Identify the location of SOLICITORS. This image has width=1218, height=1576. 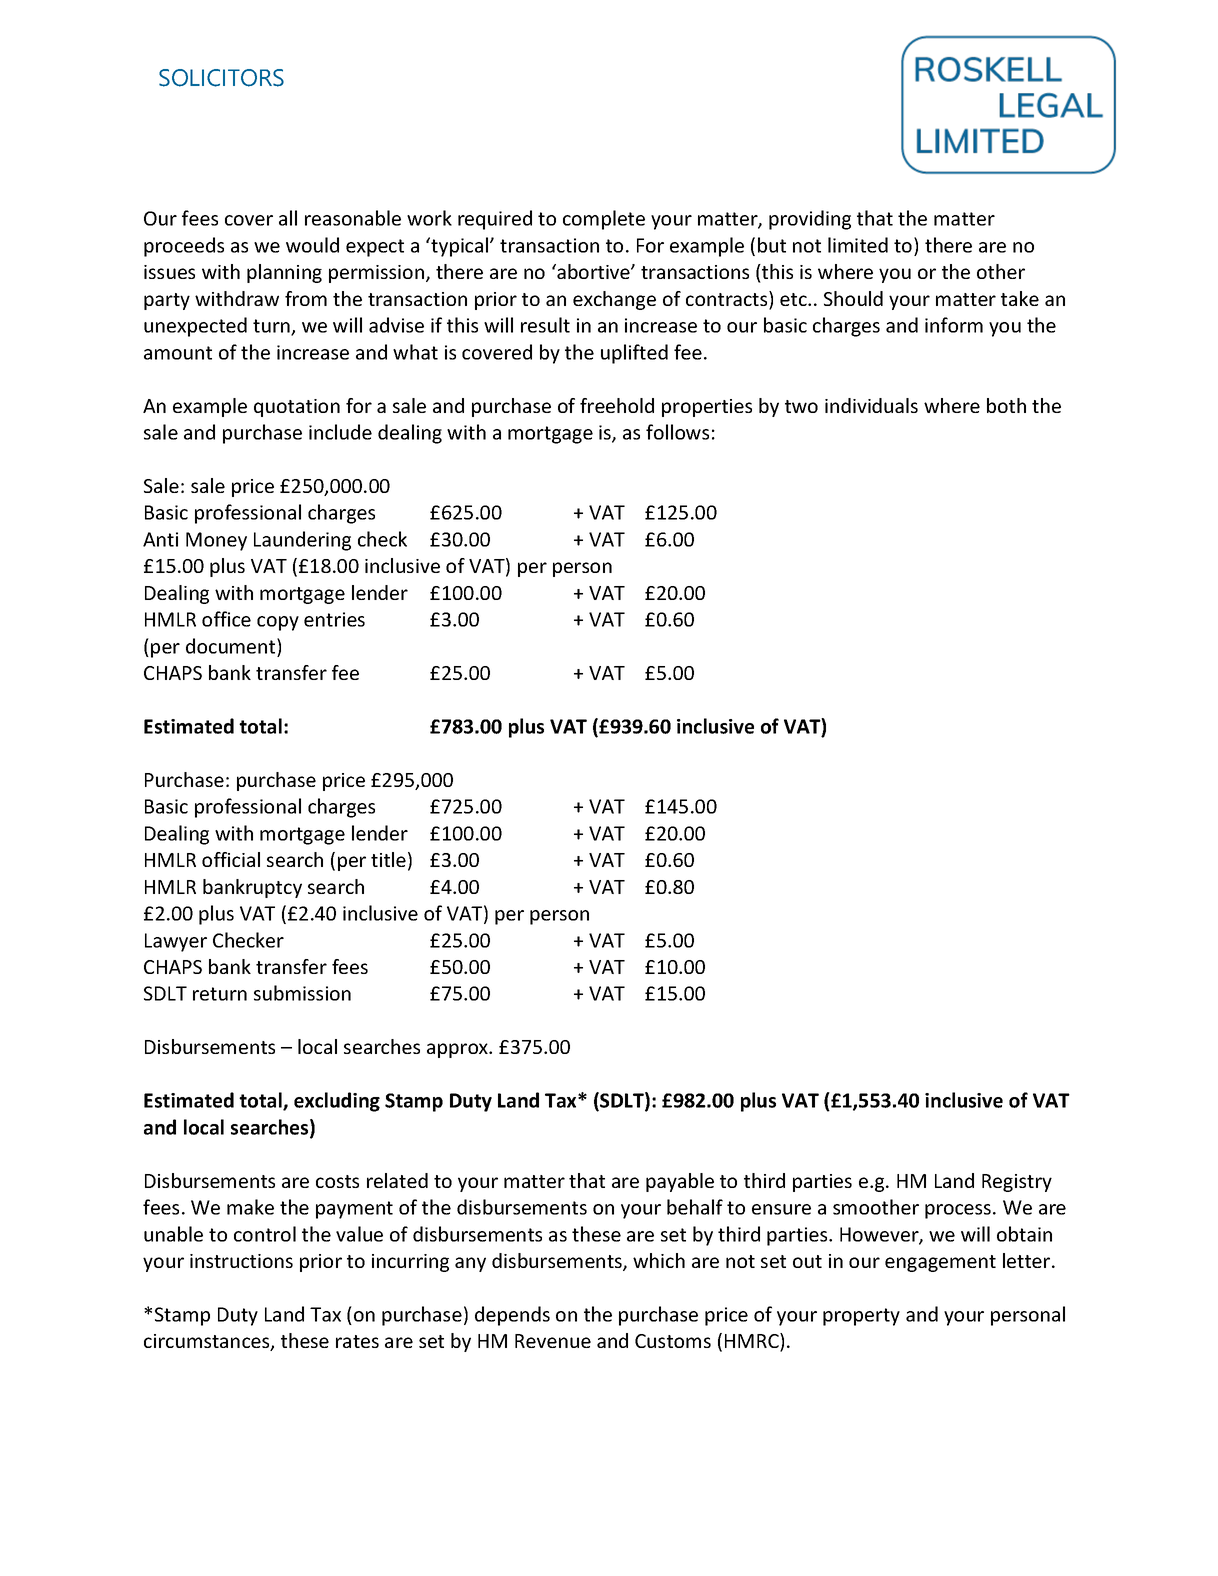
(221, 78).
